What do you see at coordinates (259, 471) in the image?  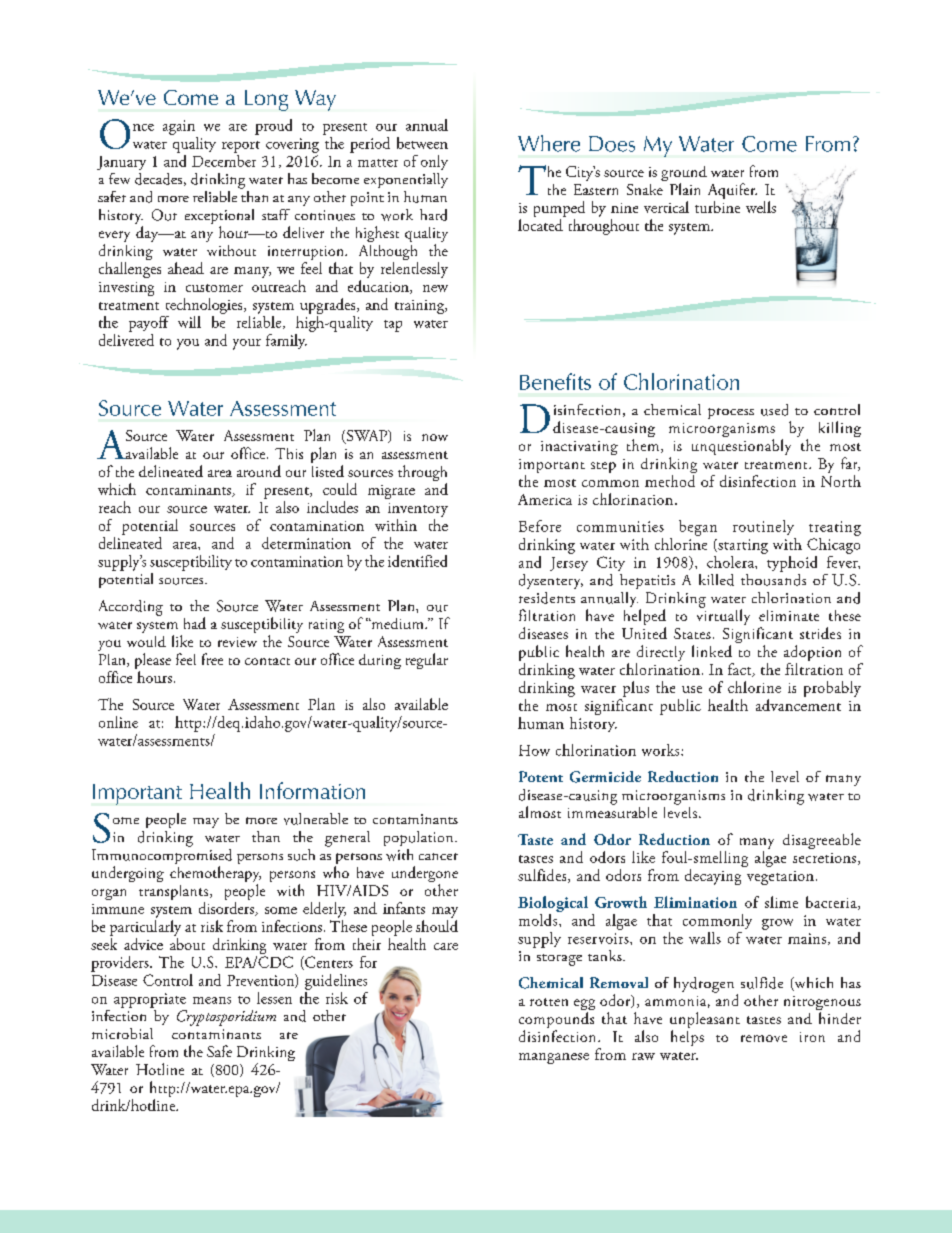 I see `around` at bounding box center [259, 471].
